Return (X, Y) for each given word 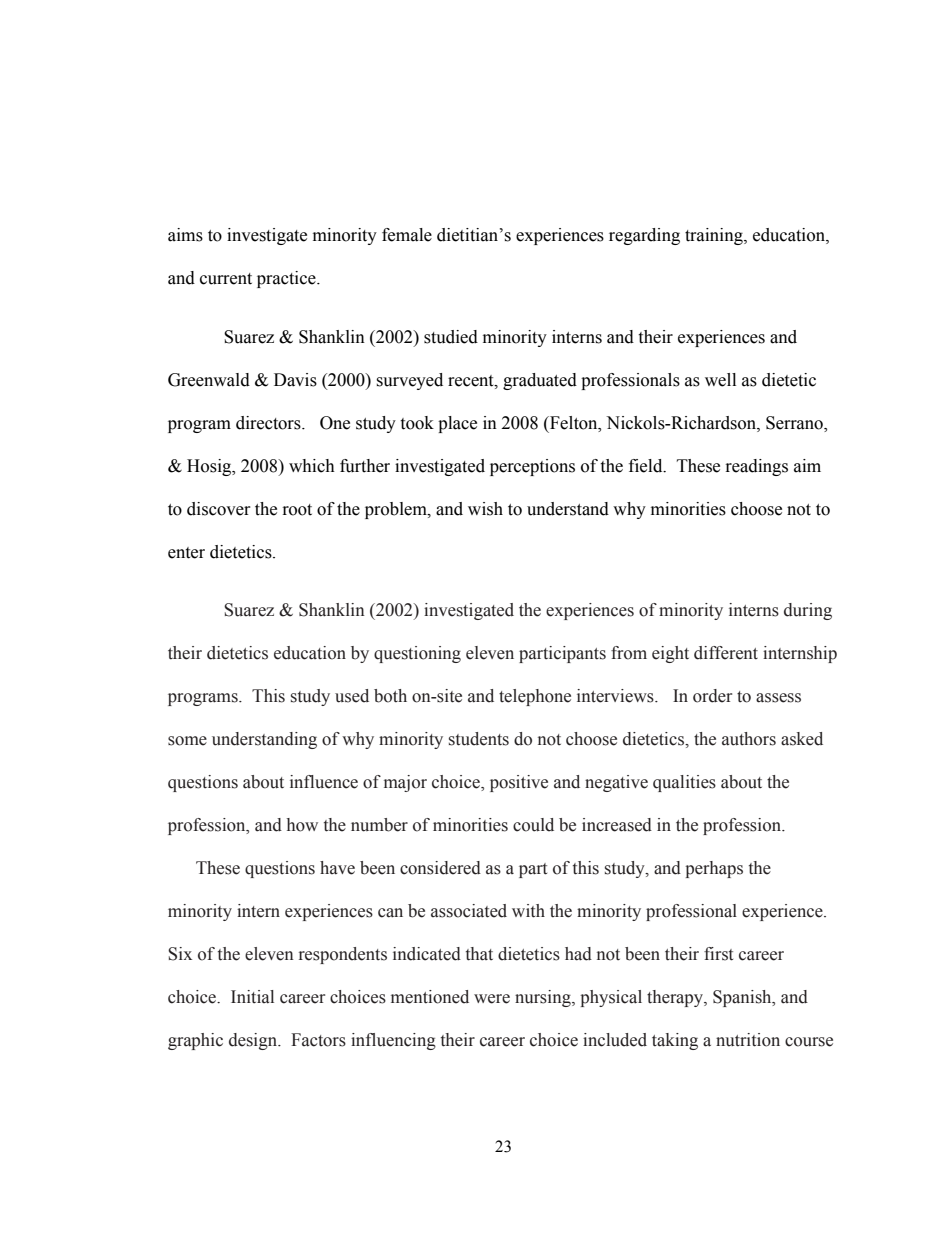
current (226, 279)
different (726, 653)
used (352, 696)
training (715, 236)
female (407, 235)
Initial (252, 997)
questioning (417, 654)
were (492, 999)
